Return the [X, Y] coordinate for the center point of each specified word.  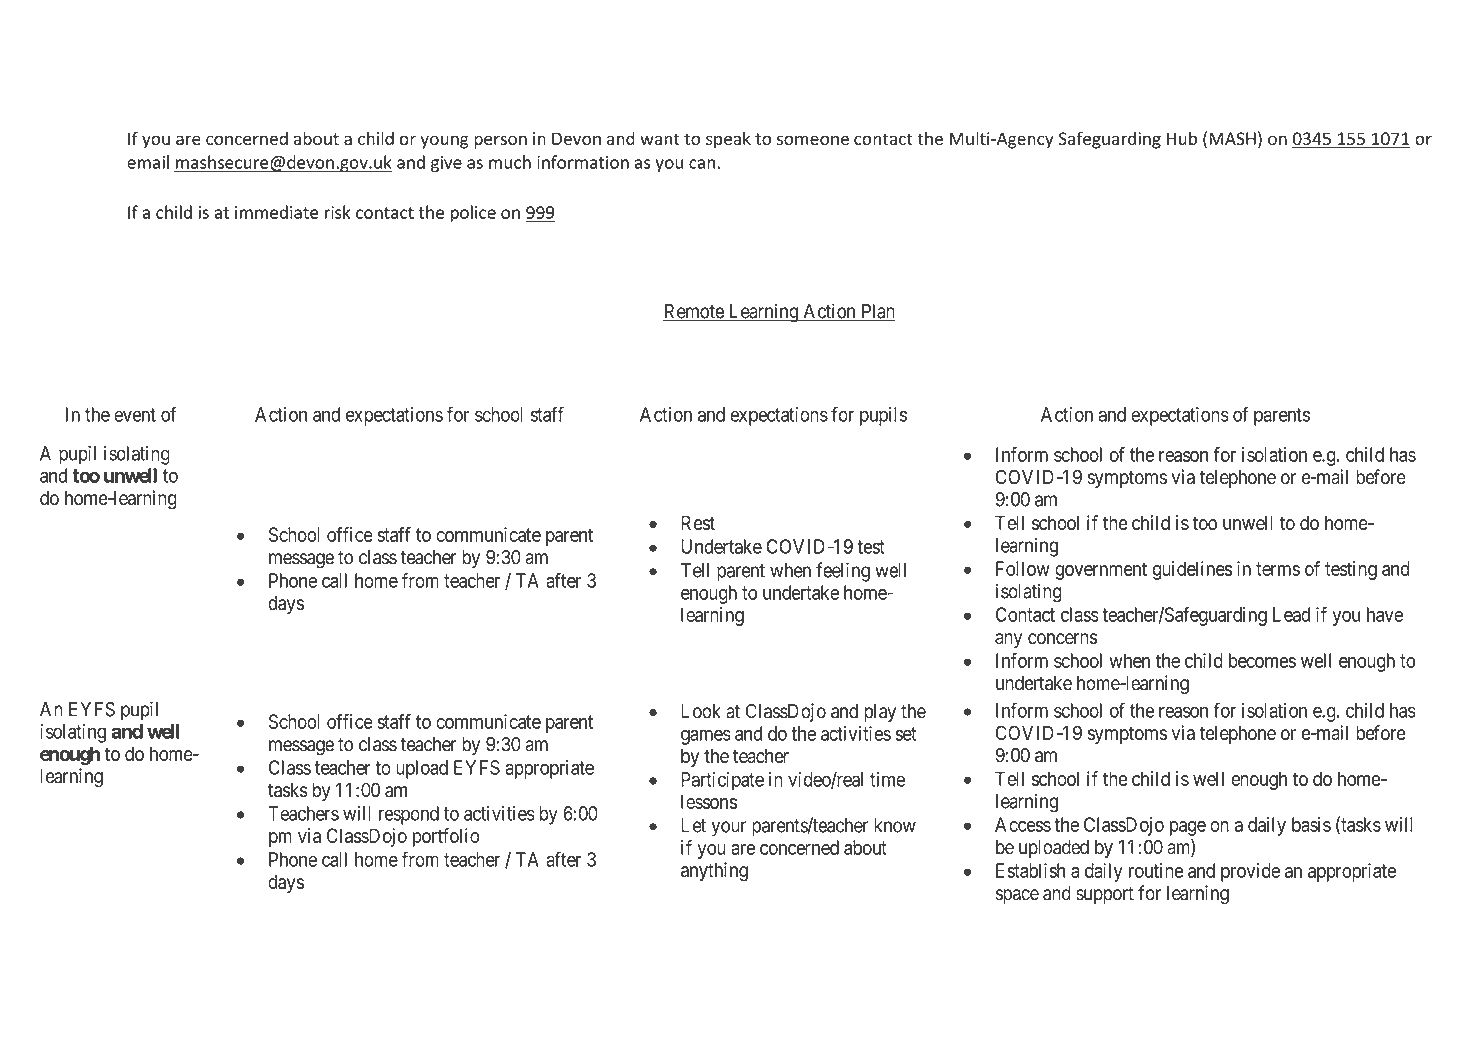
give [446, 164]
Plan [877, 312]
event [135, 415]
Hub [1182, 138]
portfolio [446, 837]
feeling [843, 572]
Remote [694, 312]
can [702, 164]
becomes [1262, 660]
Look [701, 711]
